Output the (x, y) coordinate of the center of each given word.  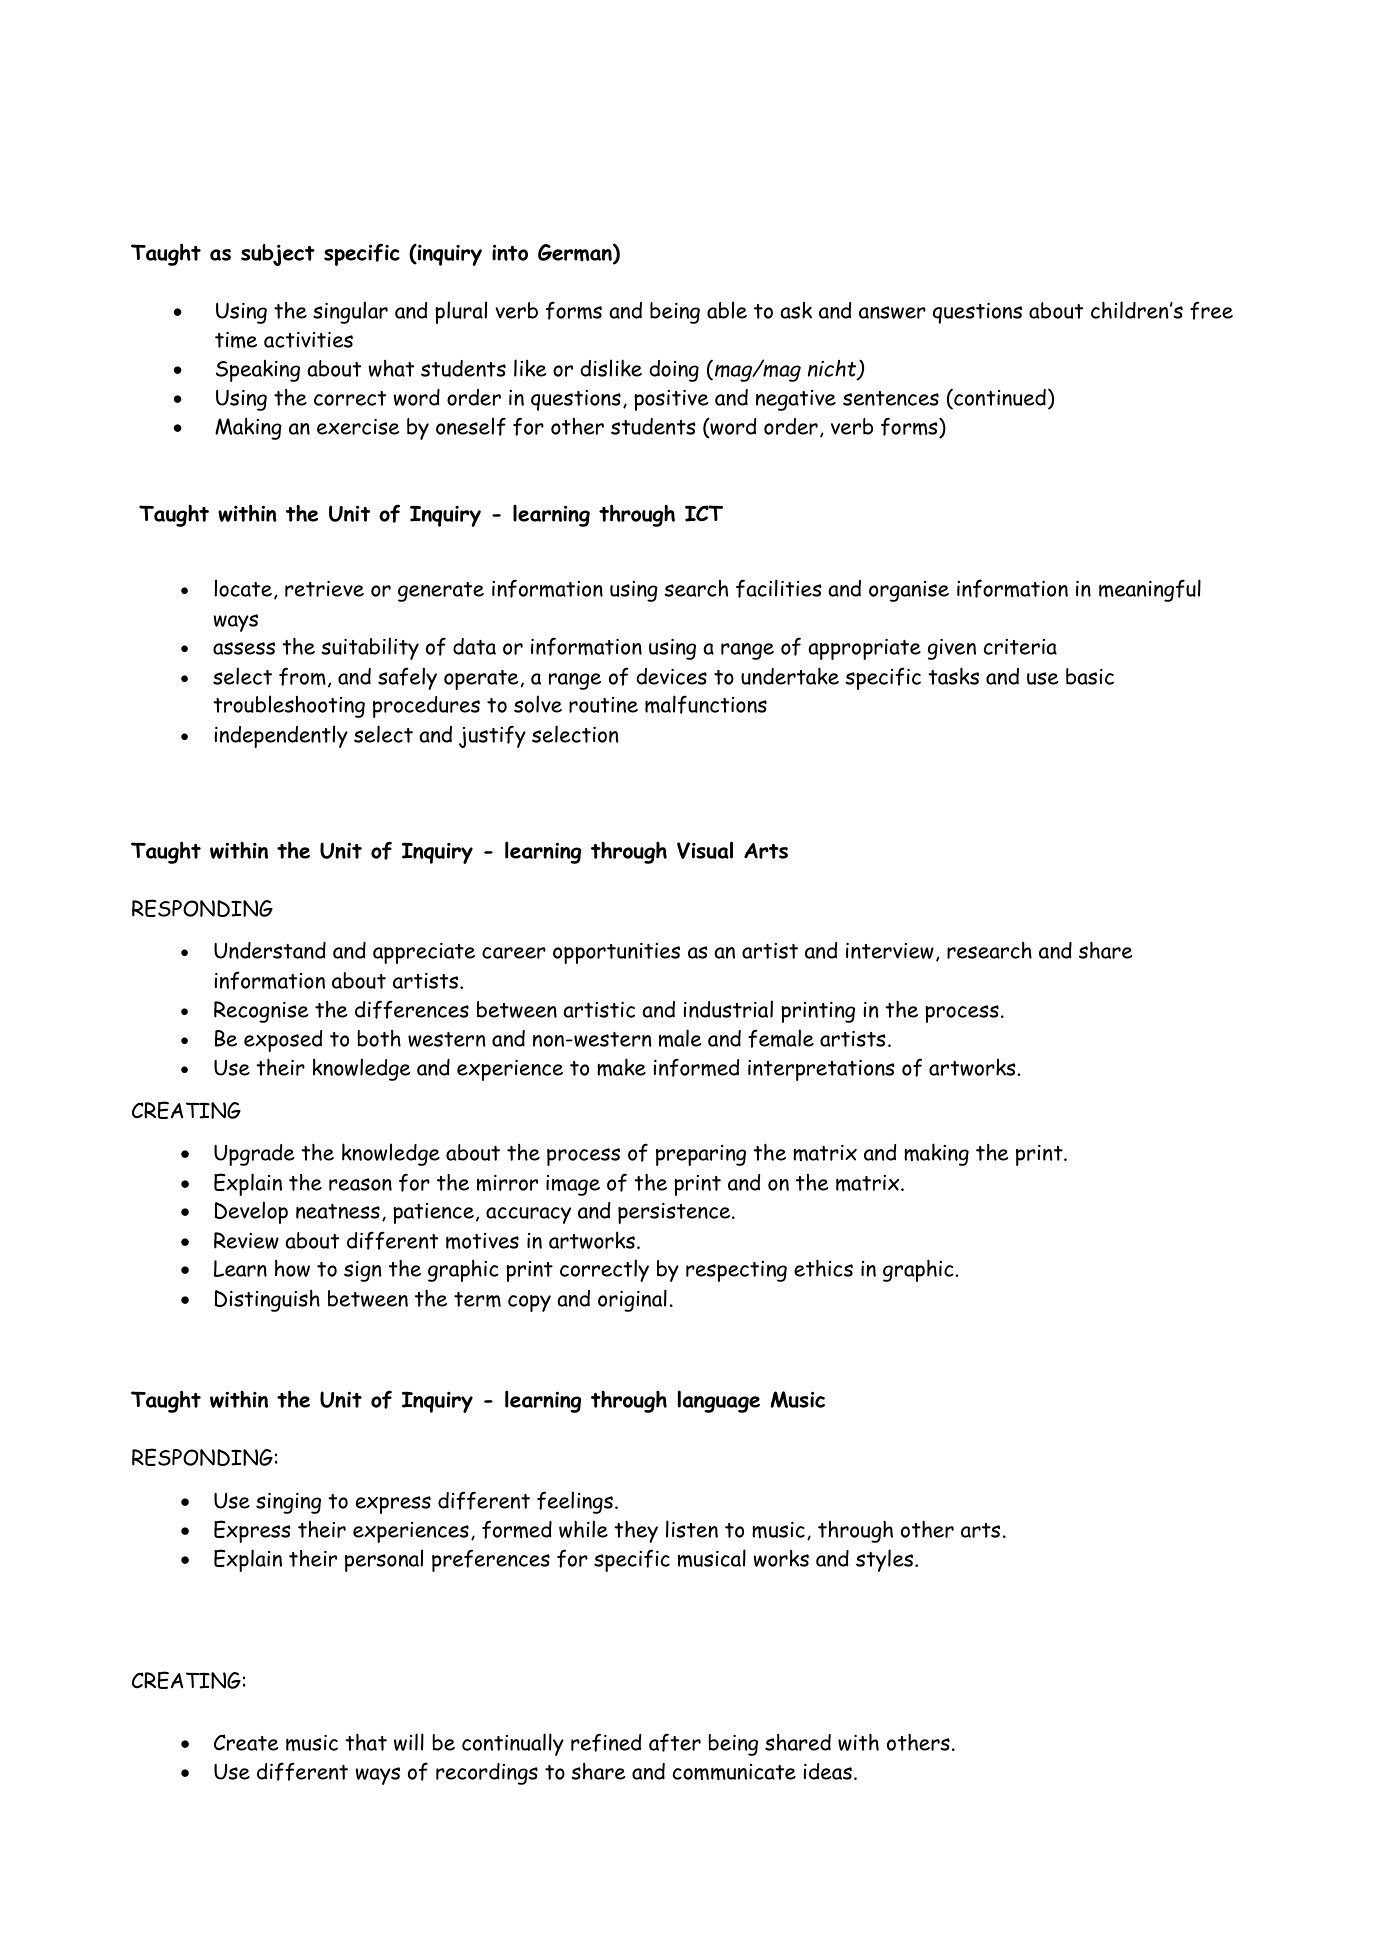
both (379, 1038)
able (727, 310)
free (1211, 310)
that (366, 1742)
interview (890, 951)
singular (350, 312)
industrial (728, 1009)
